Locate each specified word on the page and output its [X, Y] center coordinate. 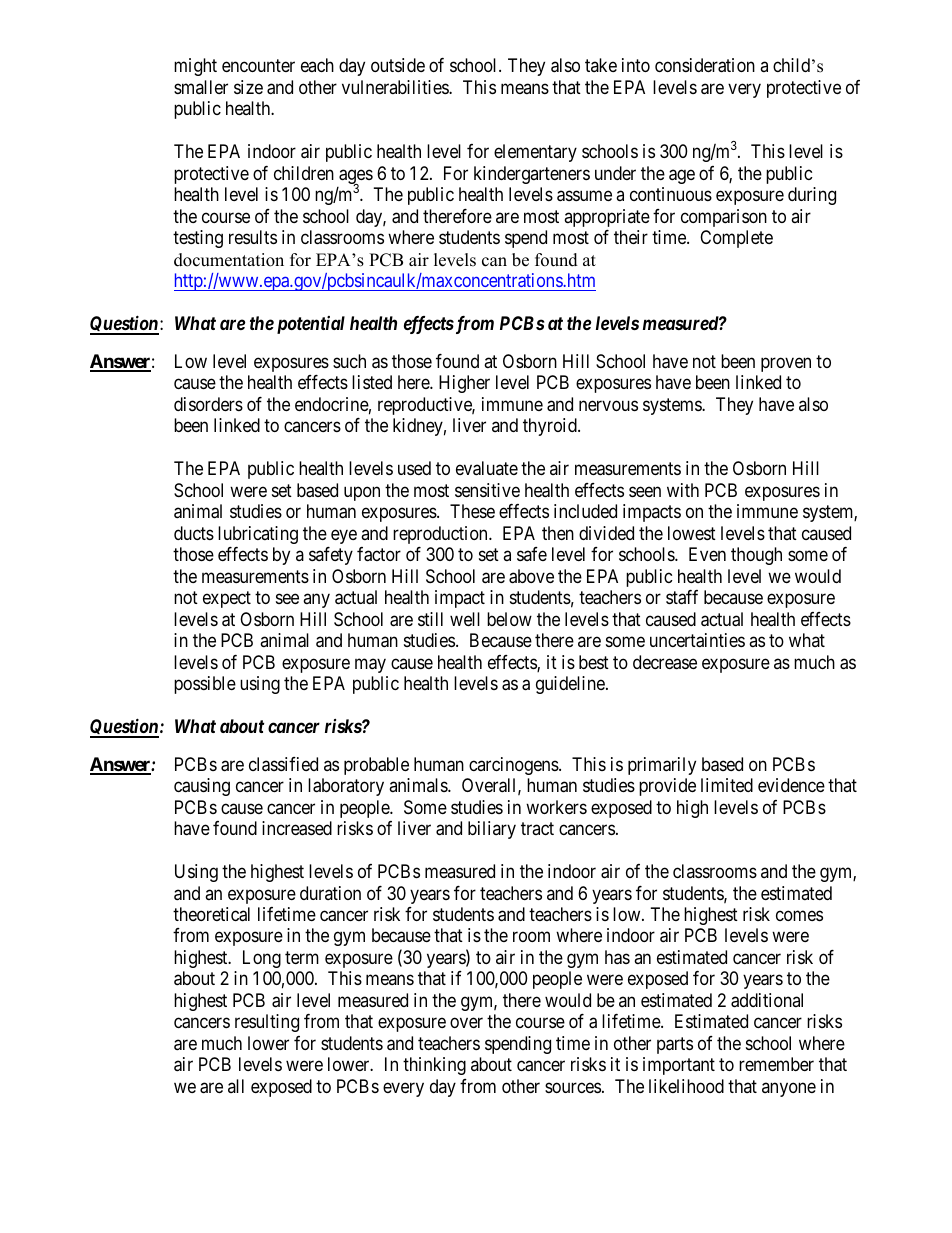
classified [283, 764]
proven [786, 364]
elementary [535, 153]
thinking [434, 1066]
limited [727, 785]
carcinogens [514, 766]
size [248, 87]
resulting [267, 1023]
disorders [208, 404]
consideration [705, 65]
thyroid [551, 427]
